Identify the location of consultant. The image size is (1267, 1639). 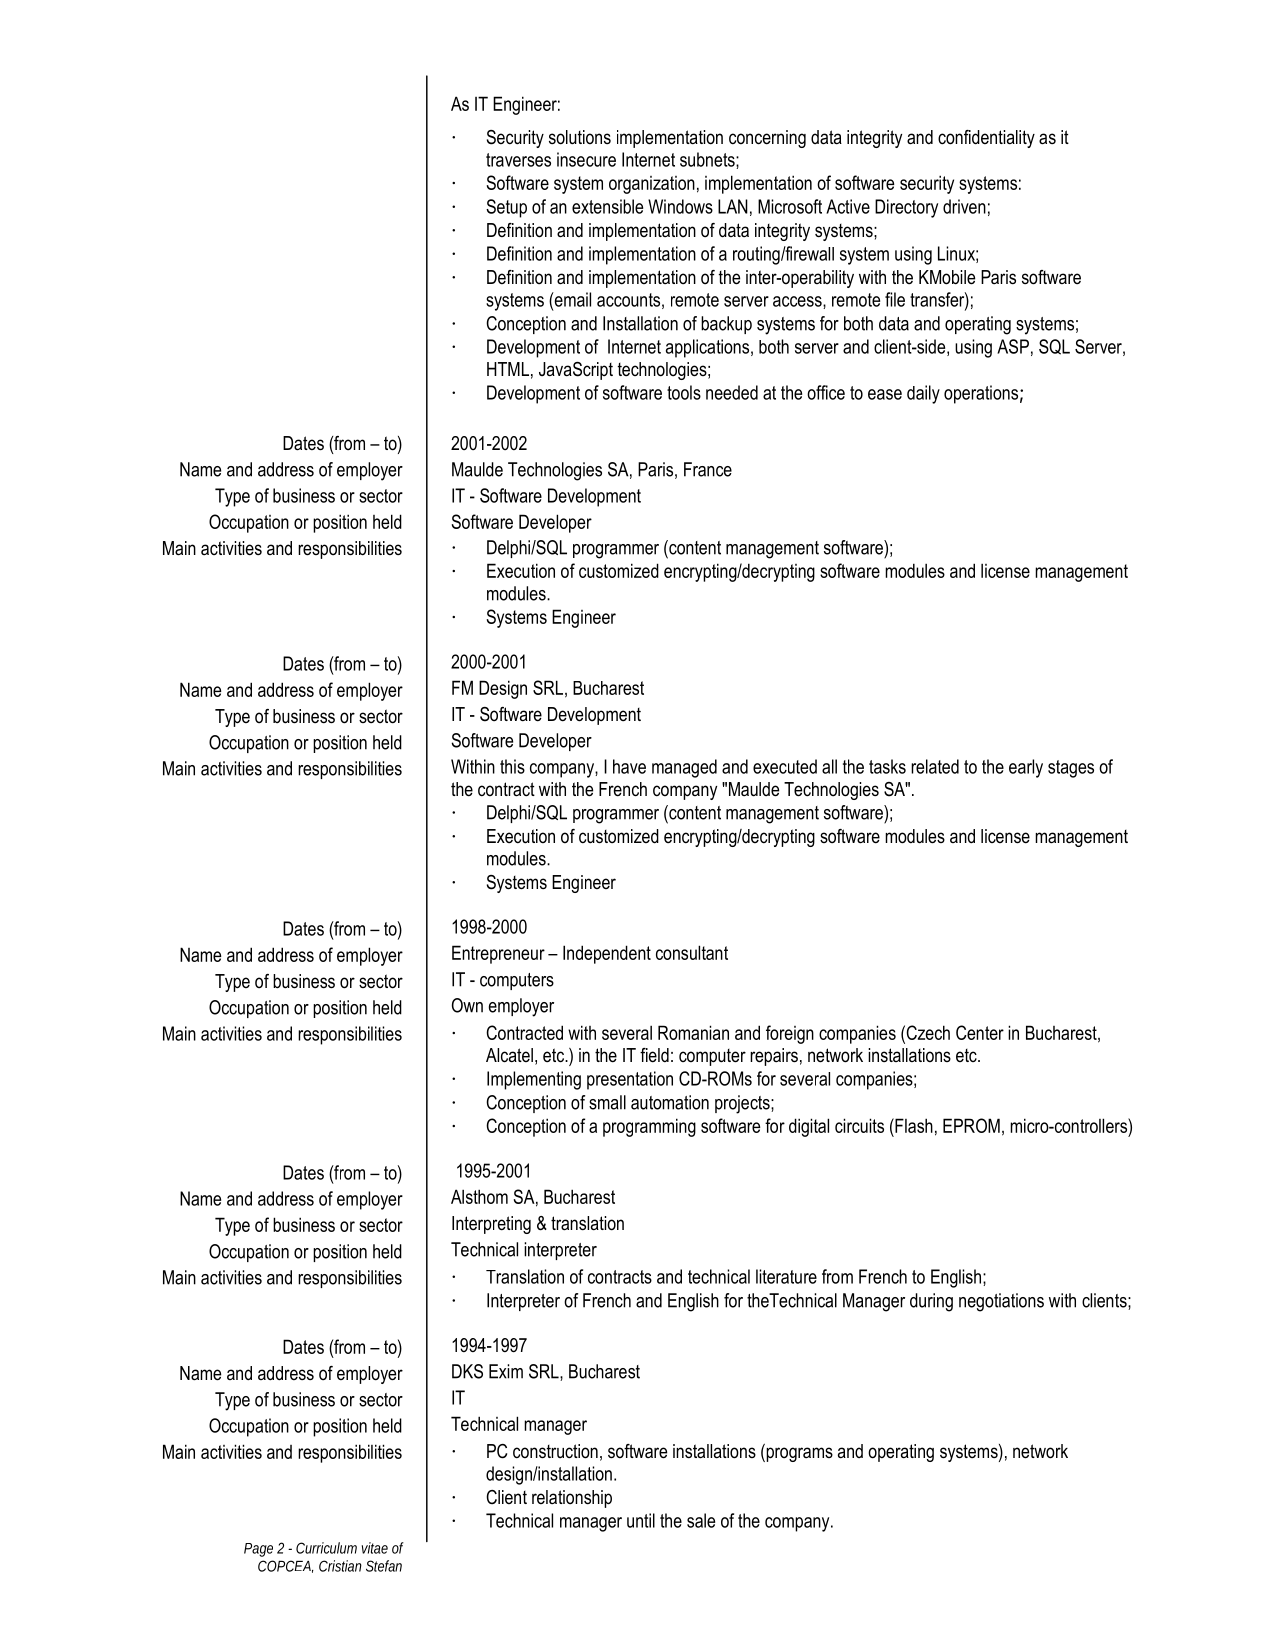
(692, 952).
